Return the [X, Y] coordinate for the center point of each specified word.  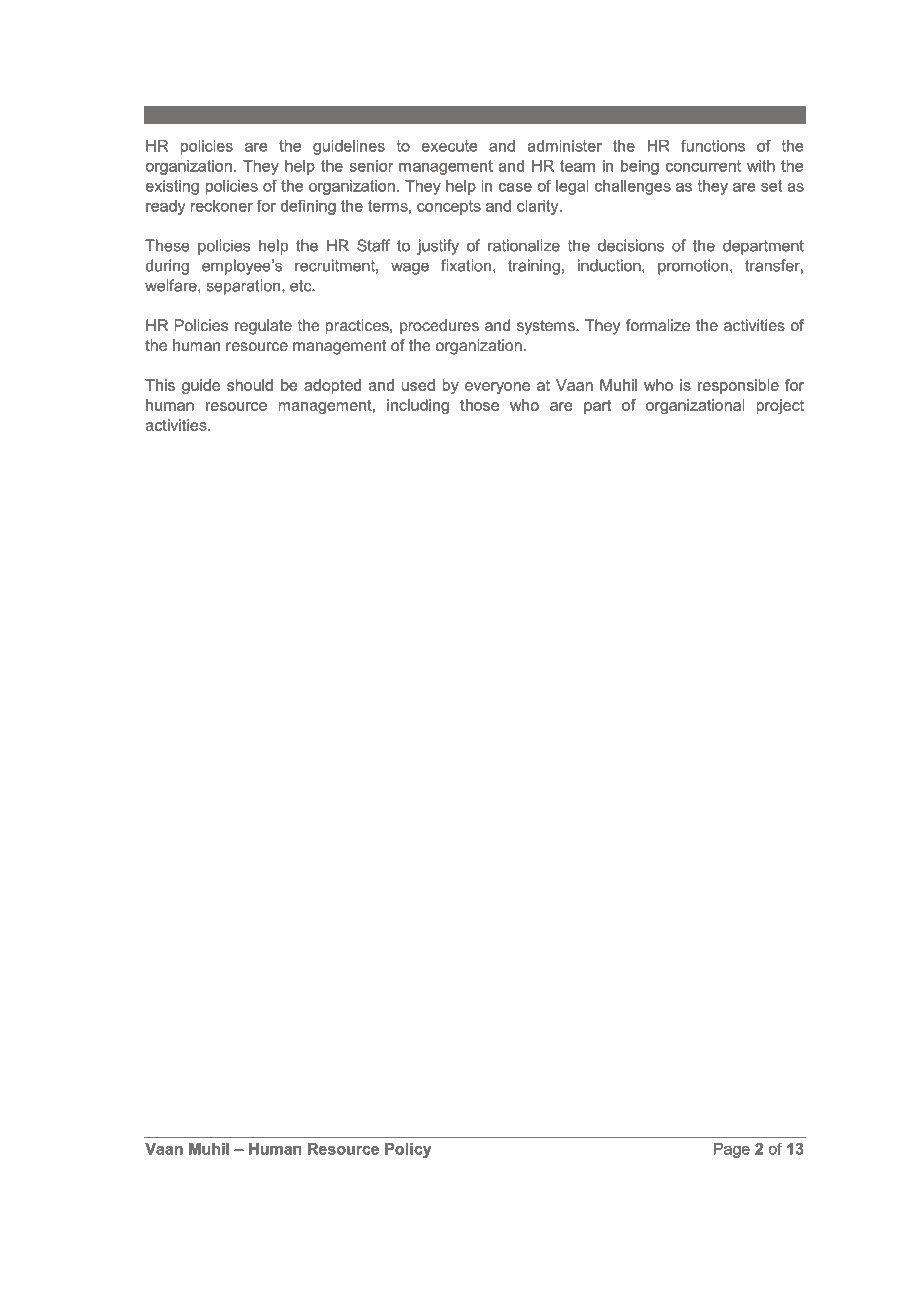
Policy [408, 1150]
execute [450, 146]
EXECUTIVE [191, 114]
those [479, 405]
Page [732, 1150]
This [160, 385]
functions [713, 145]
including [418, 406]
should [250, 385]
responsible [738, 386]
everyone [497, 388]
